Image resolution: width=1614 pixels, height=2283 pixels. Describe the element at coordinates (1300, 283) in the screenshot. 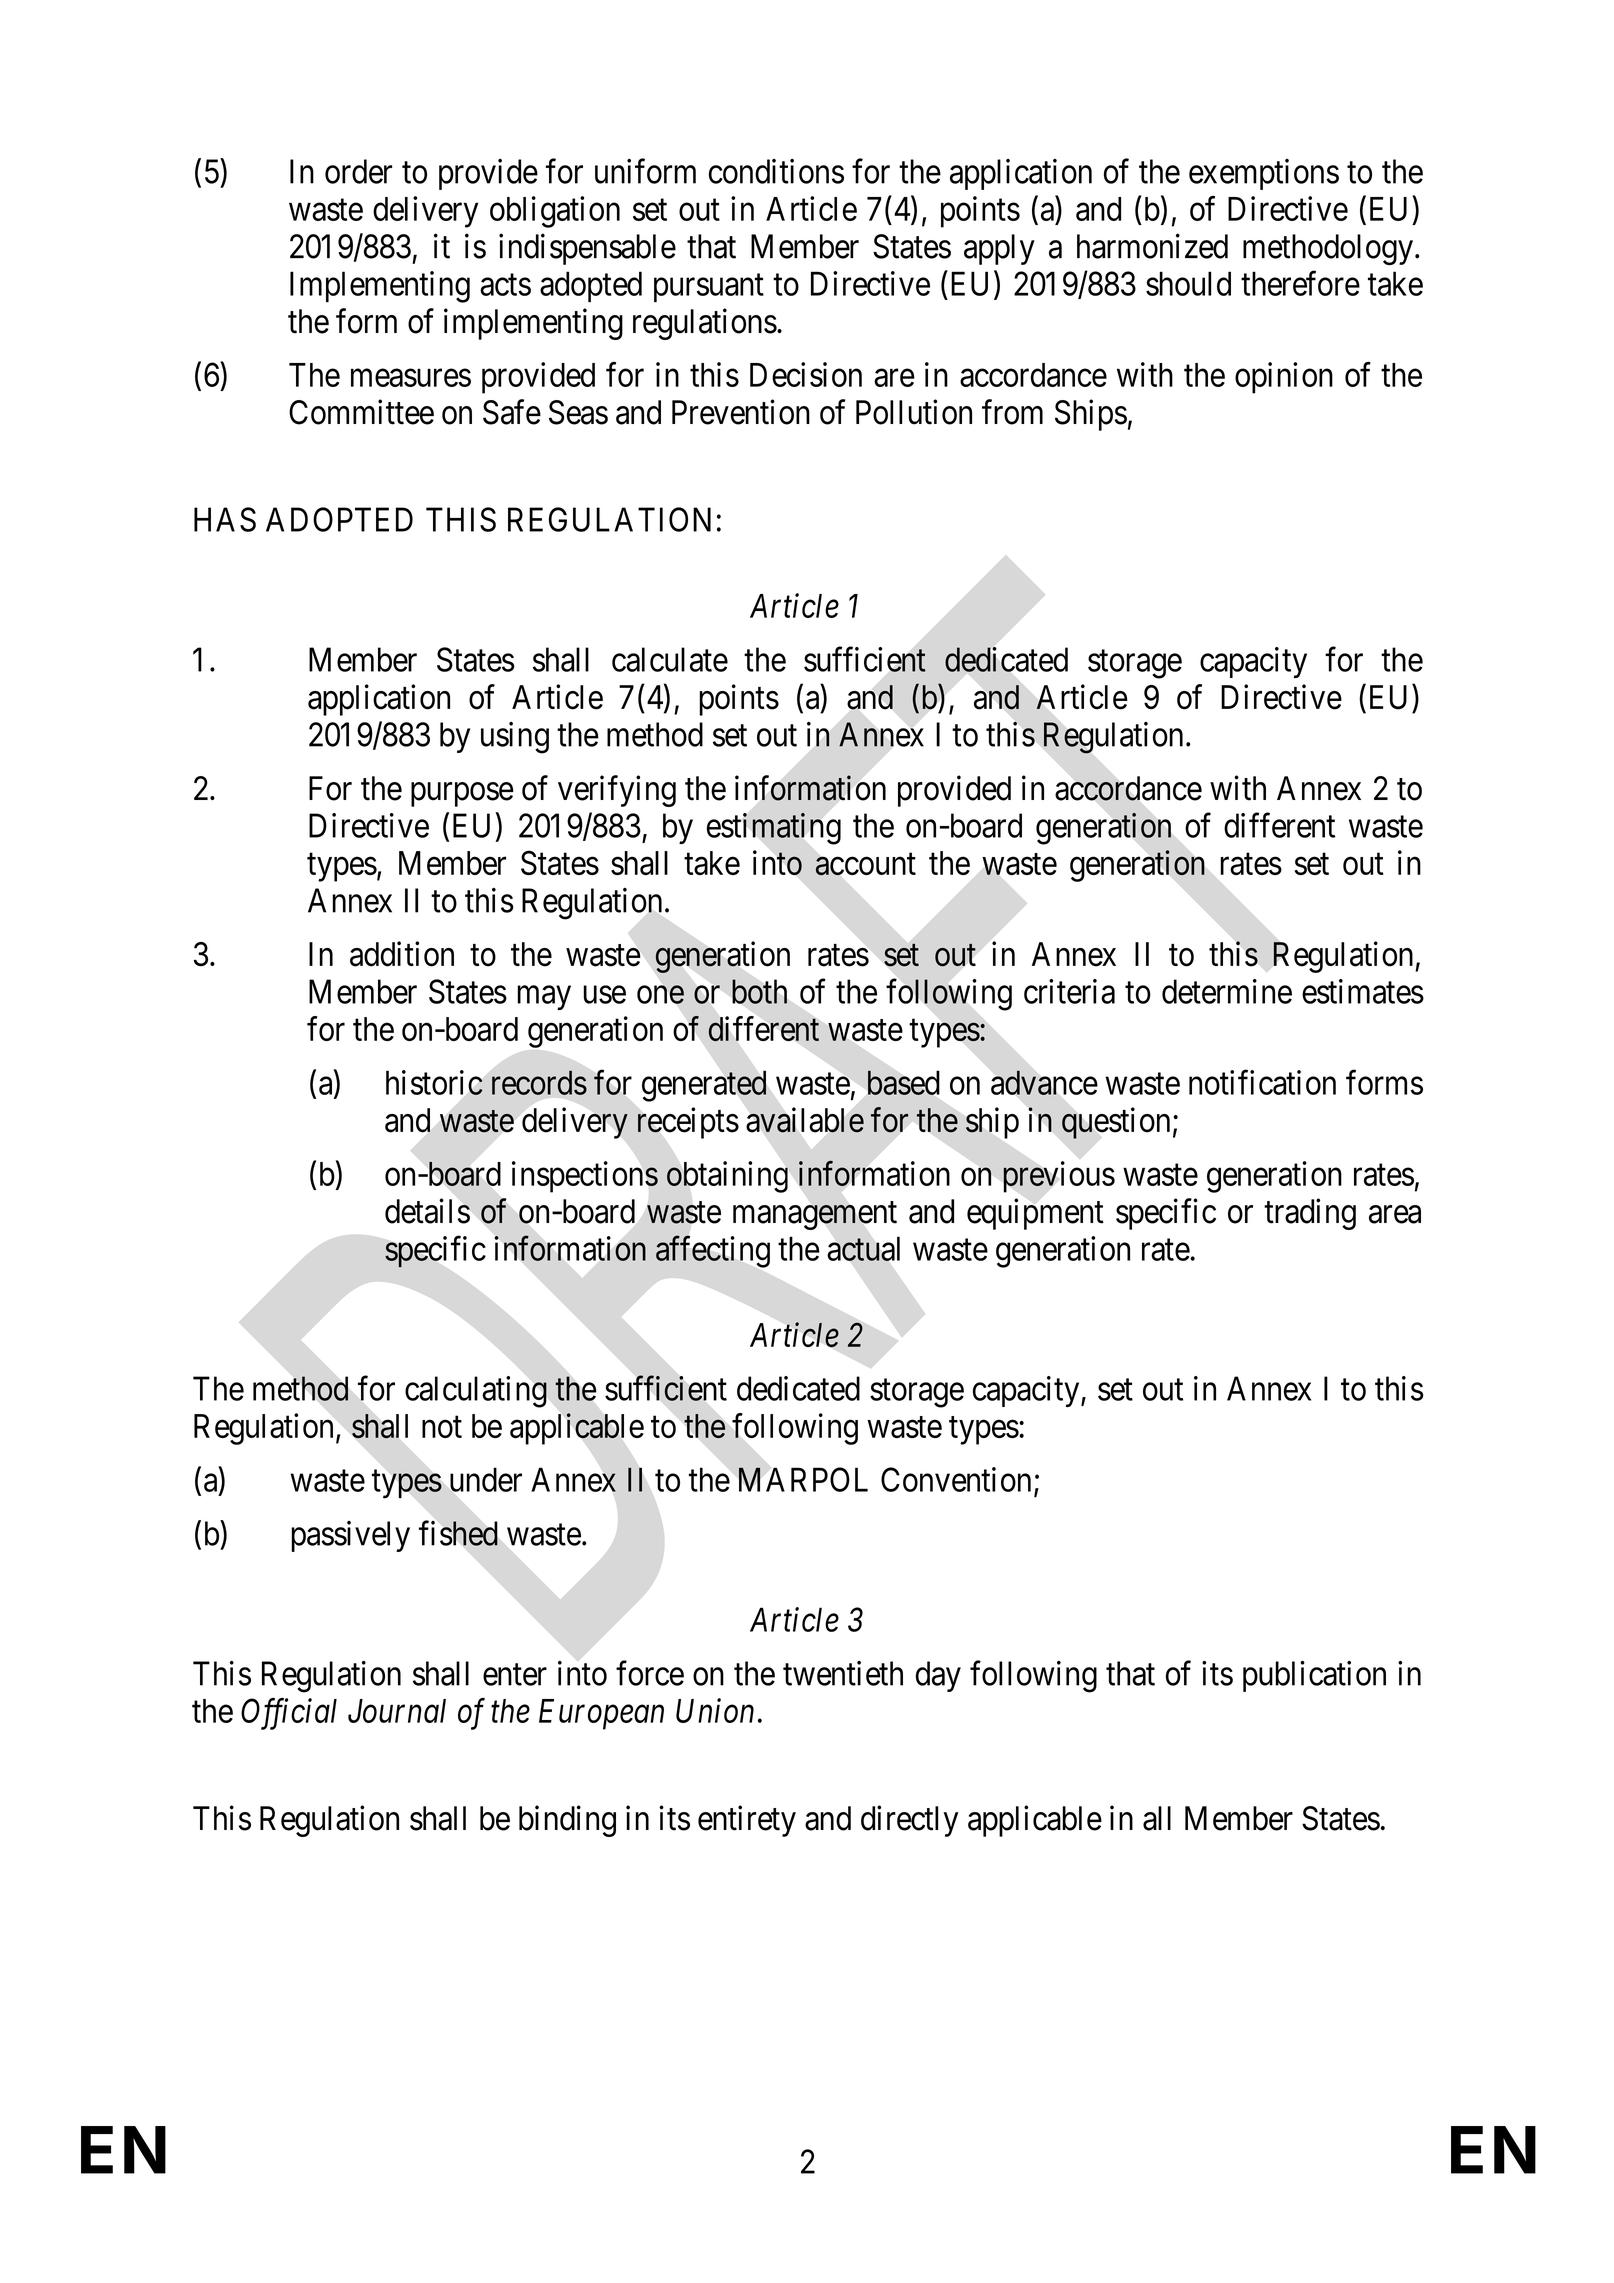

I see `therefore` at that location.
